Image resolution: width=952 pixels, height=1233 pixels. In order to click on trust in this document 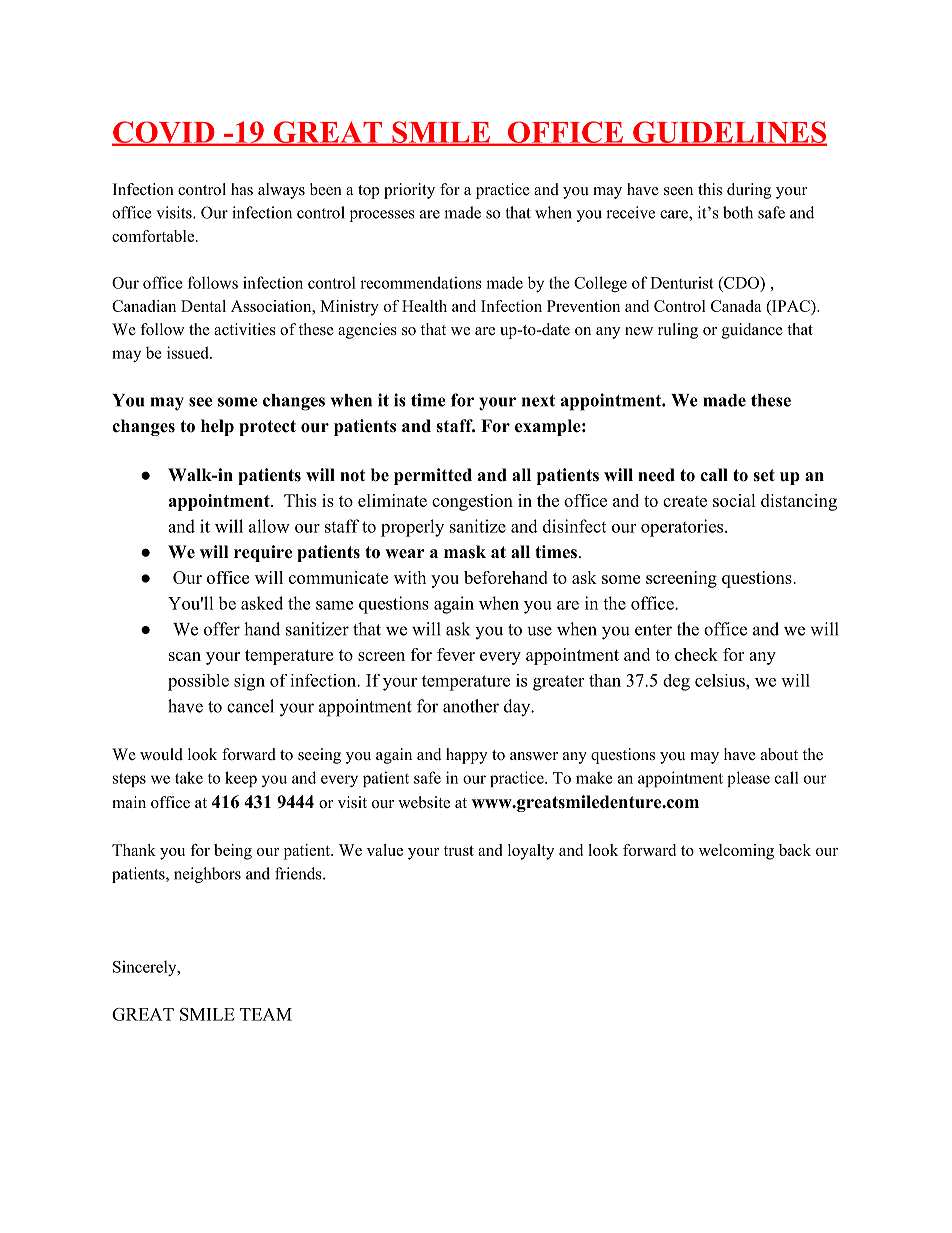, I will do `click(459, 851)`.
